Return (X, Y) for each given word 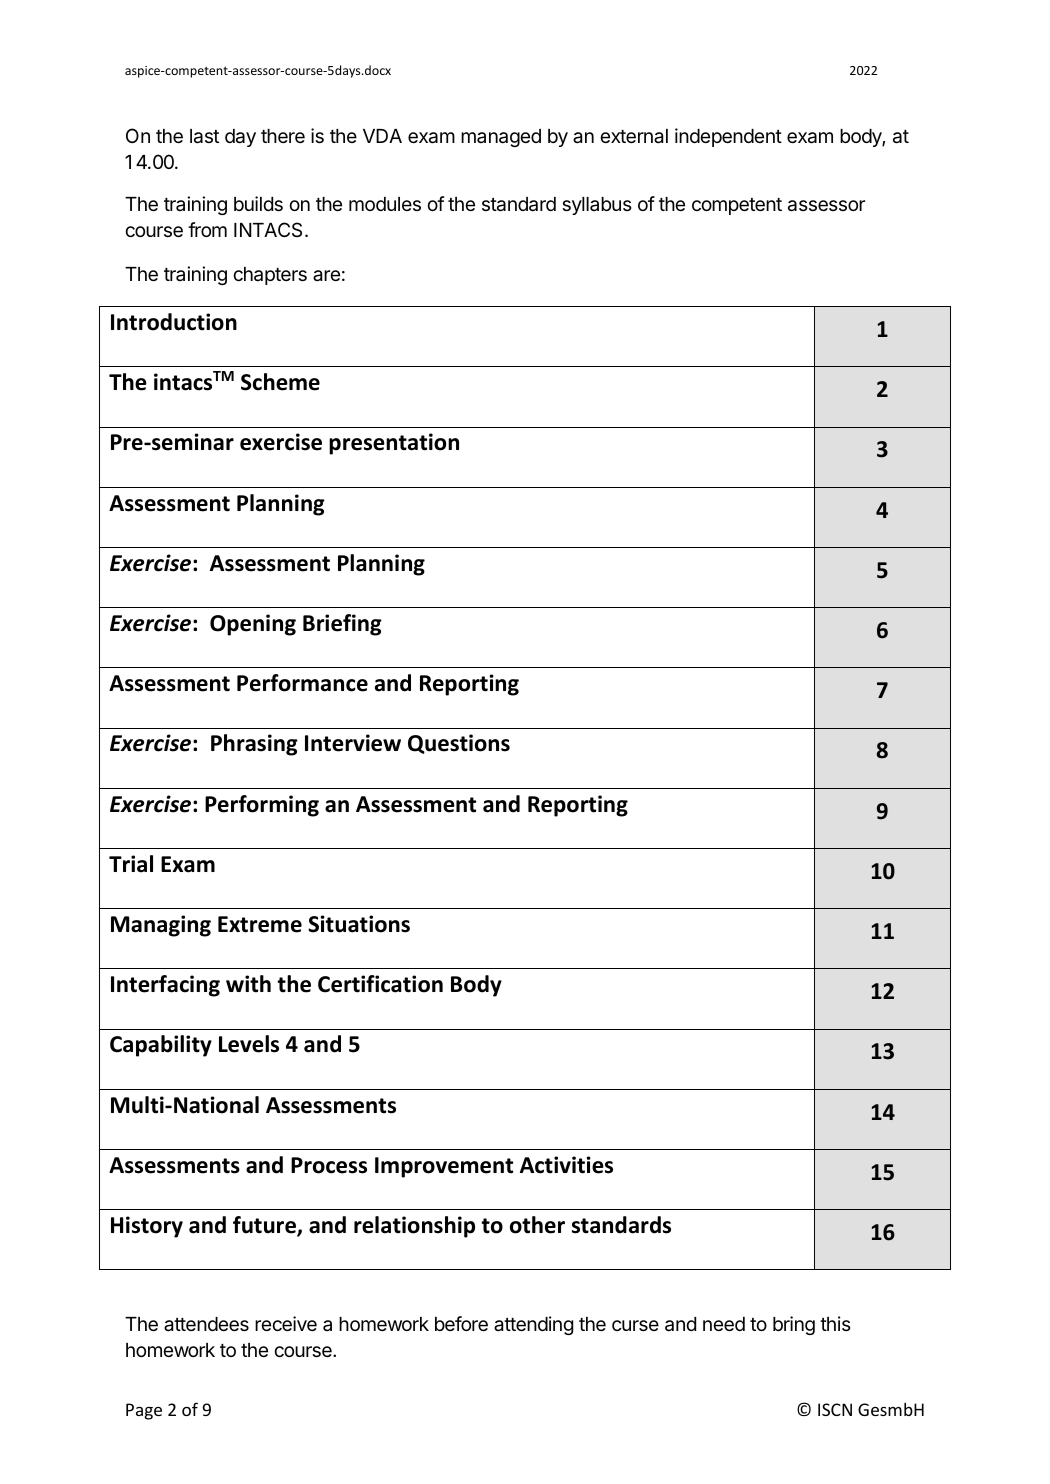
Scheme (280, 382)
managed (501, 138)
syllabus (597, 206)
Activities (566, 1165)
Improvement (444, 1167)
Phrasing (254, 745)
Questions (459, 744)
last (204, 136)
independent (728, 137)
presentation (394, 444)
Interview (353, 743)
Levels (249, 1044)
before (461, 1323)
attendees (206, 1324)
